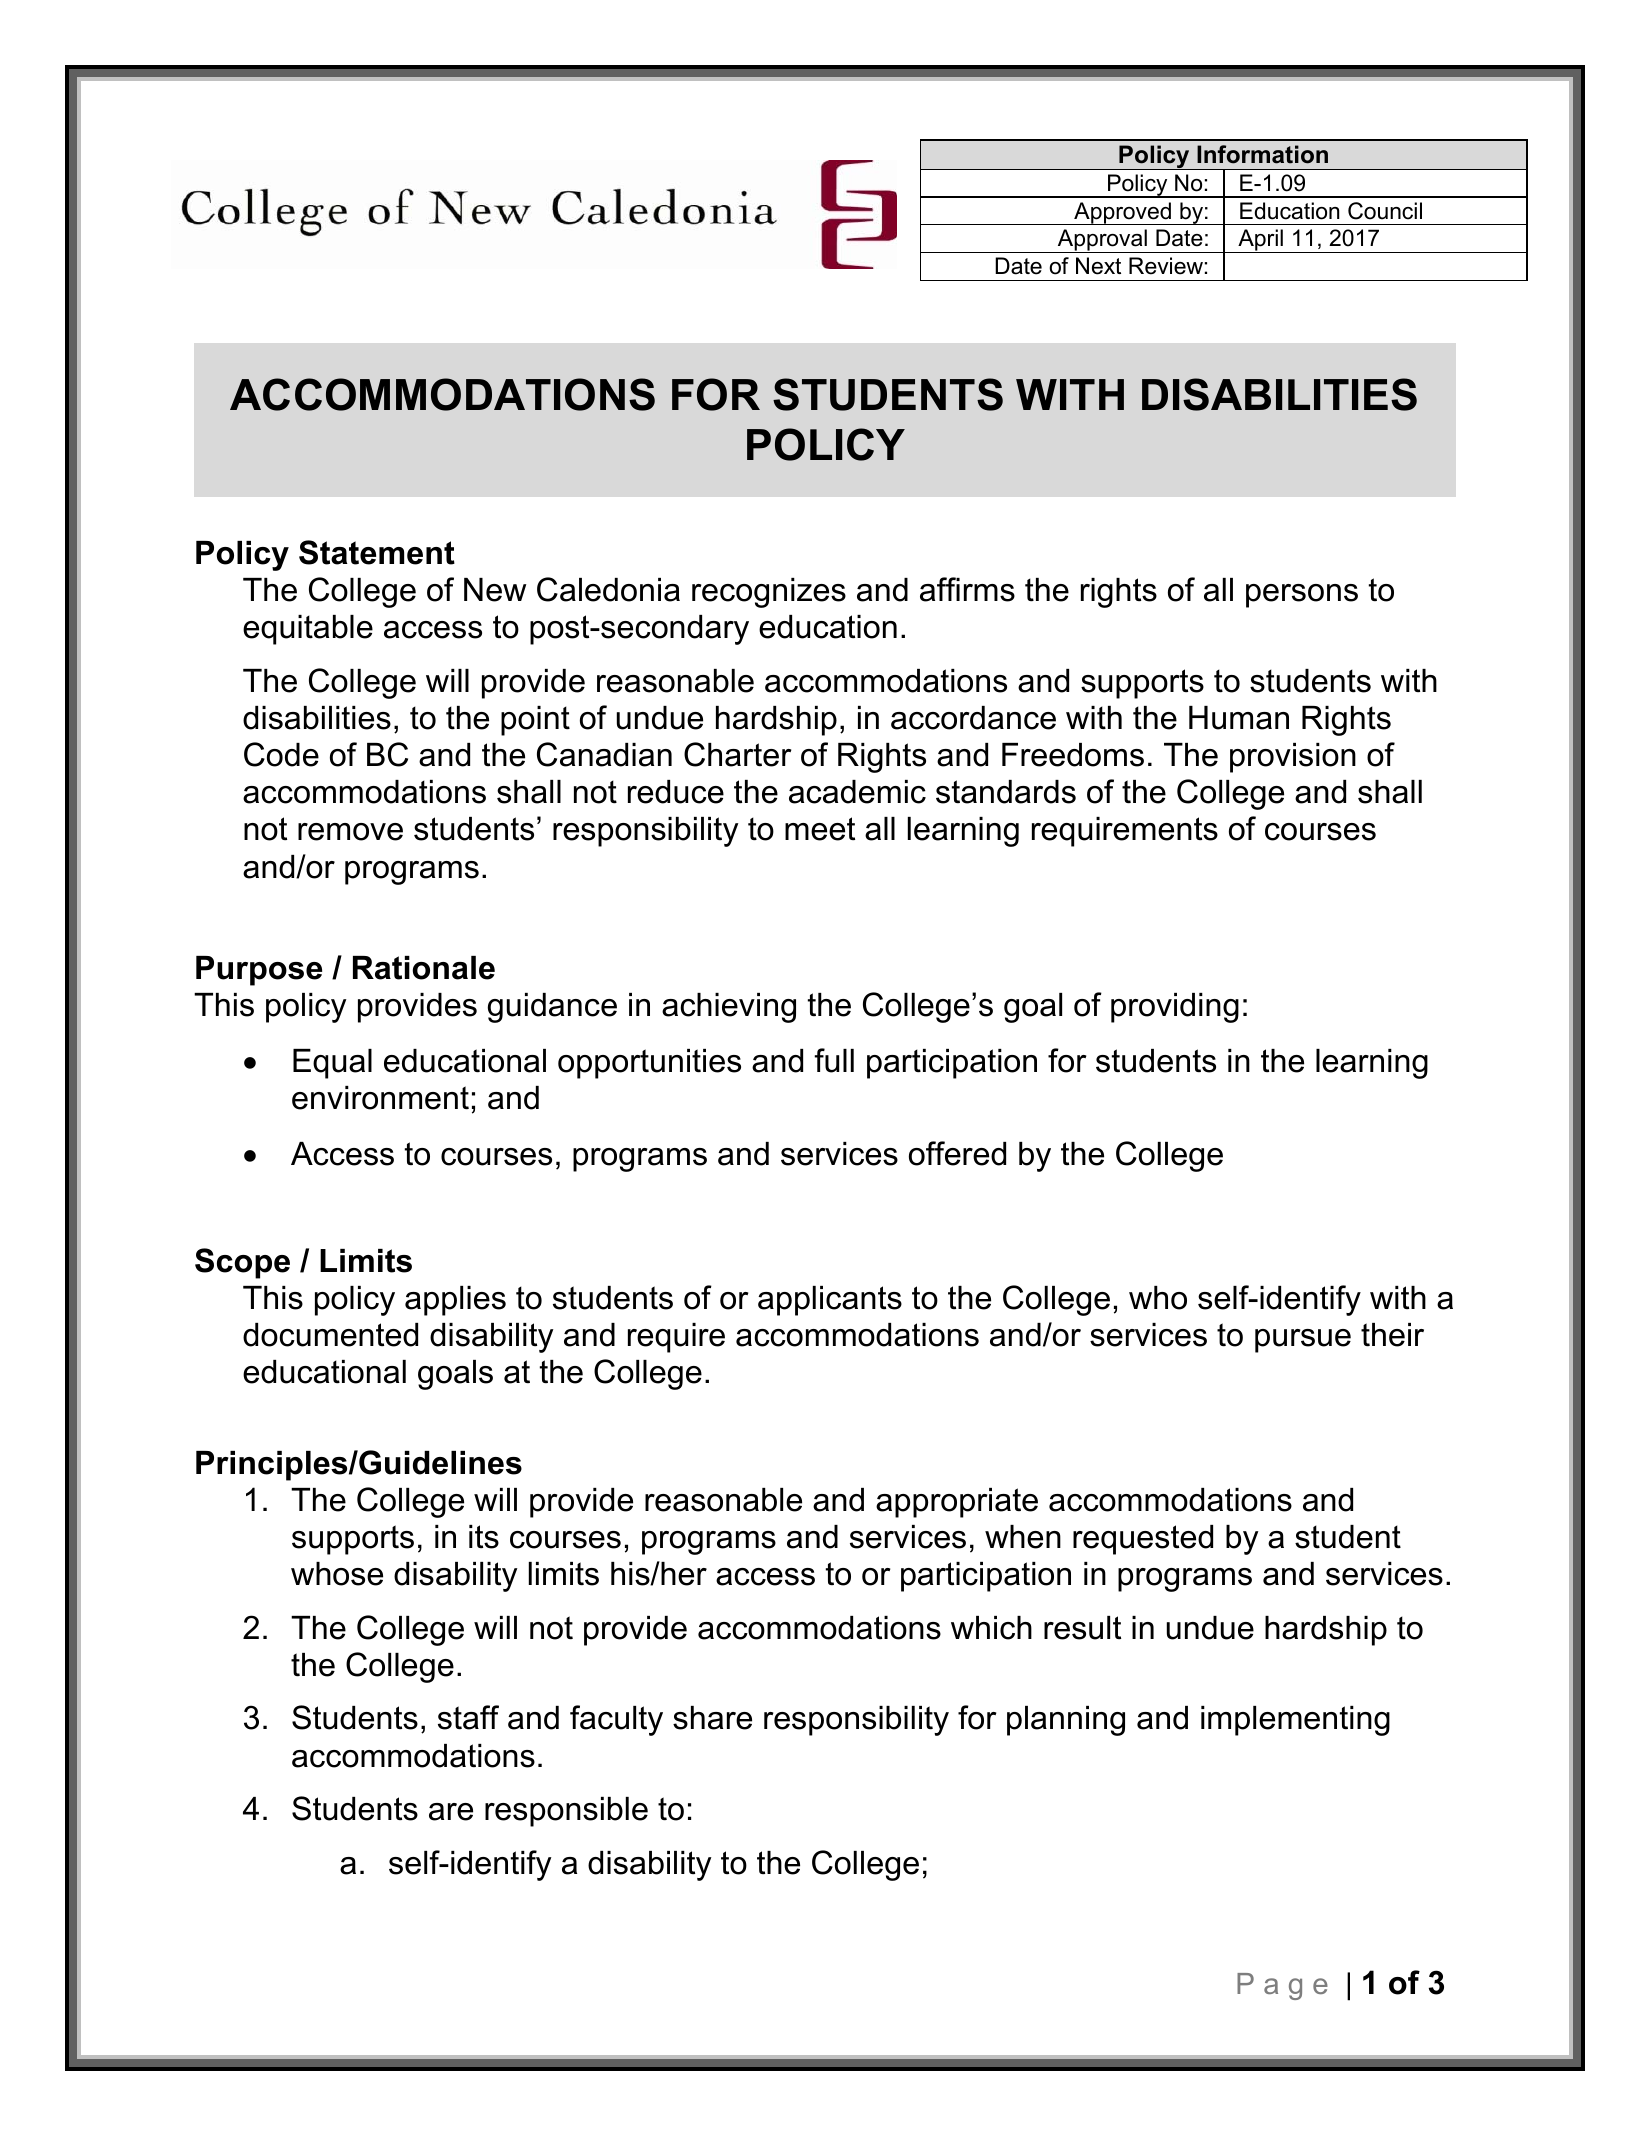 This screenshot has width=1650, height=2136. What do you see at coordinates (330, 1335) in the screenshot?
I see `documented` at bounding box center [330, 1335].
